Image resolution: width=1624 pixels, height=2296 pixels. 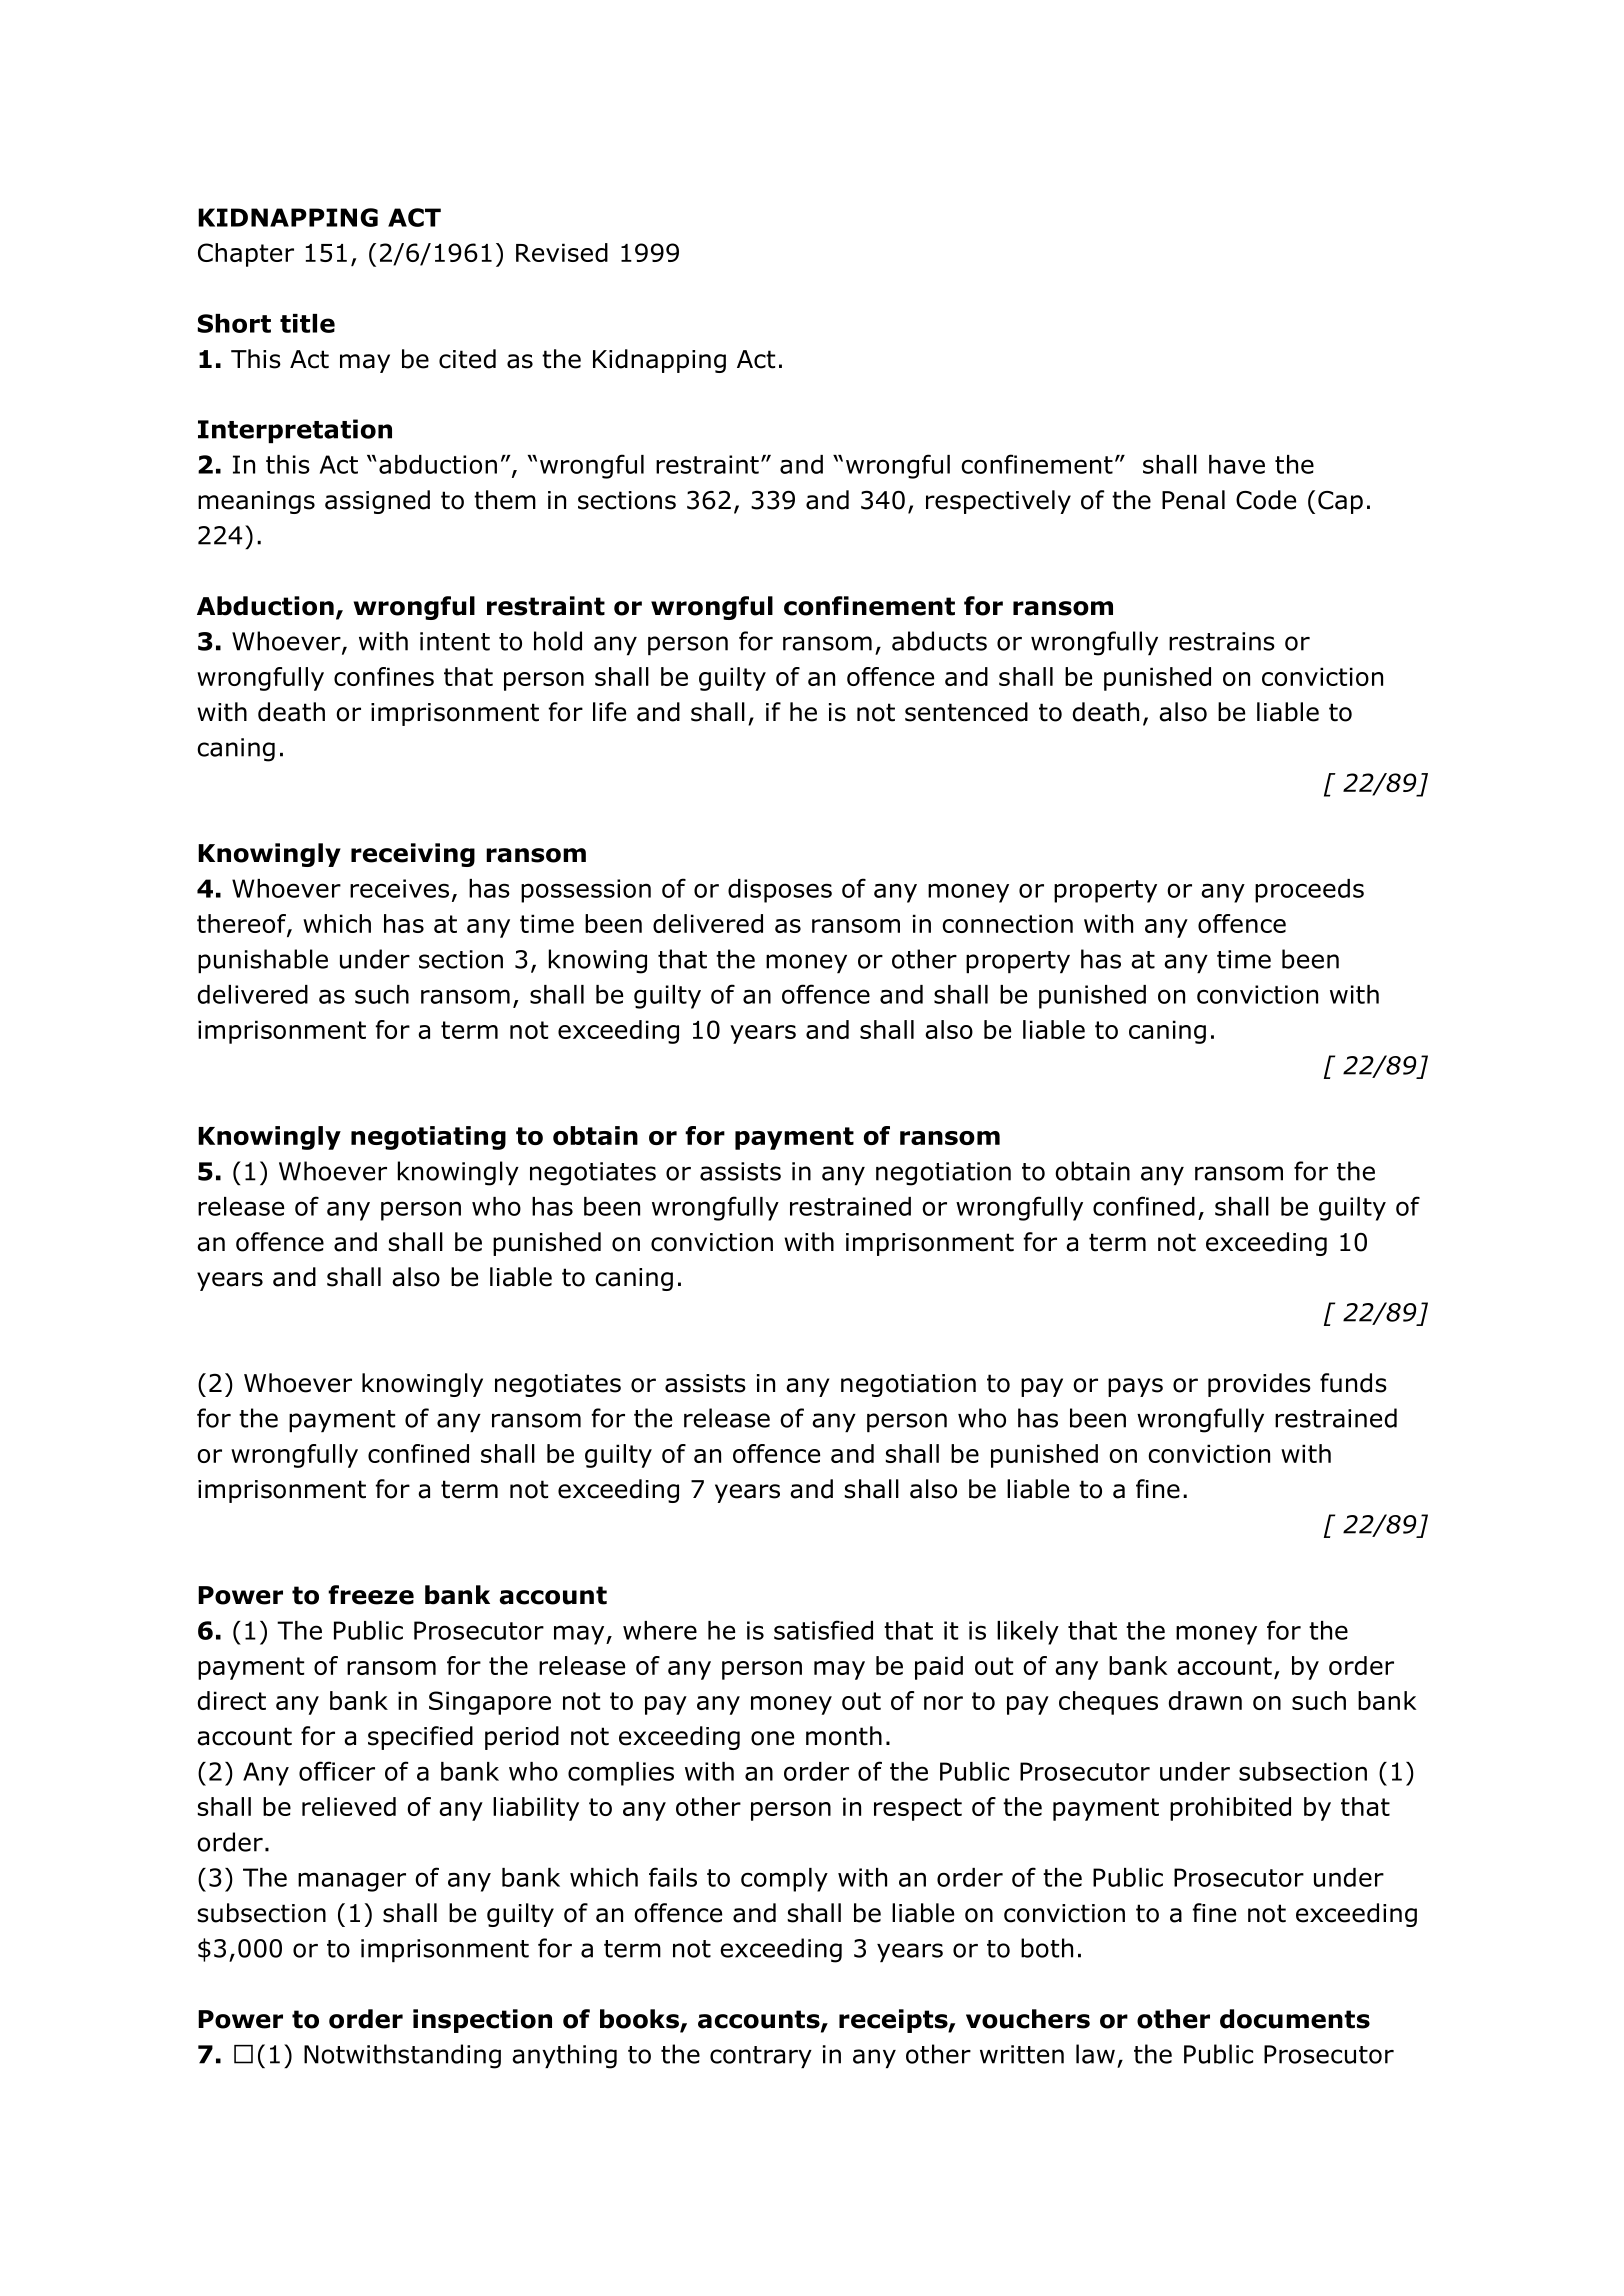 What do you see at coordinates (307, 323) in the screenshot?
I see `title` at bounding box center [307, 323].
